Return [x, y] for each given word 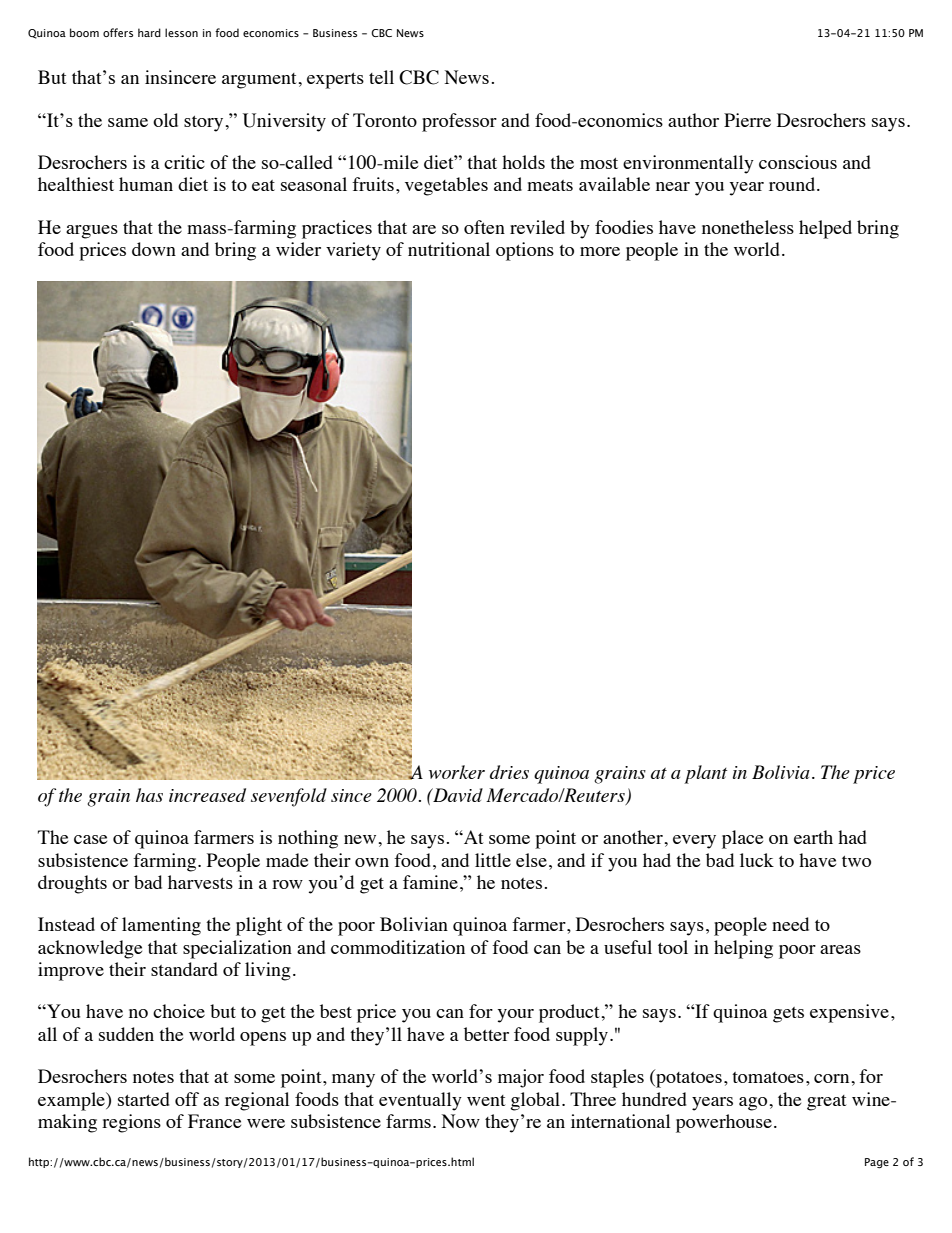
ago [754, 1104]
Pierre [747, 120]
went [486, 1100]
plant [705, 774]
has [149, 795]
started [144, 1099]
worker [457, 772]
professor [459, 122]
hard [149, 32]
